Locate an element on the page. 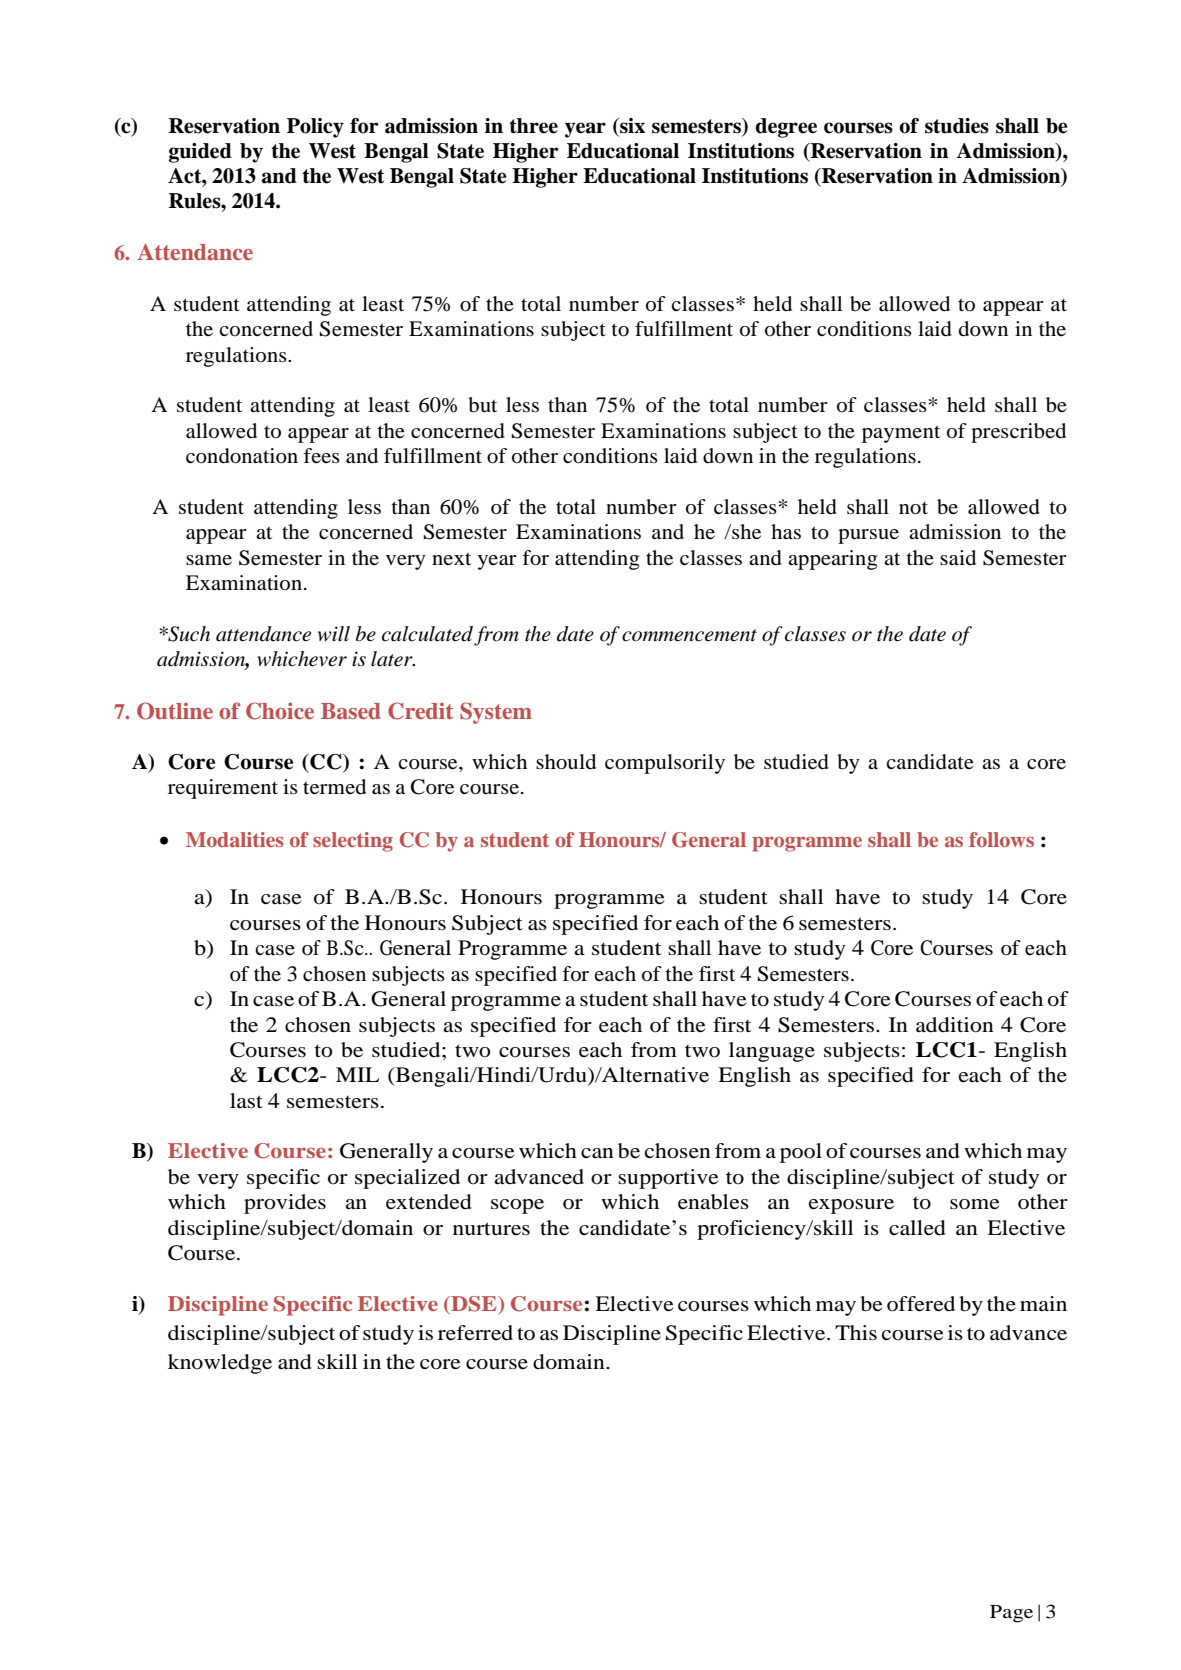 This image has width=1181, height=1670. Modalities is located at coordinates (234, 839).
